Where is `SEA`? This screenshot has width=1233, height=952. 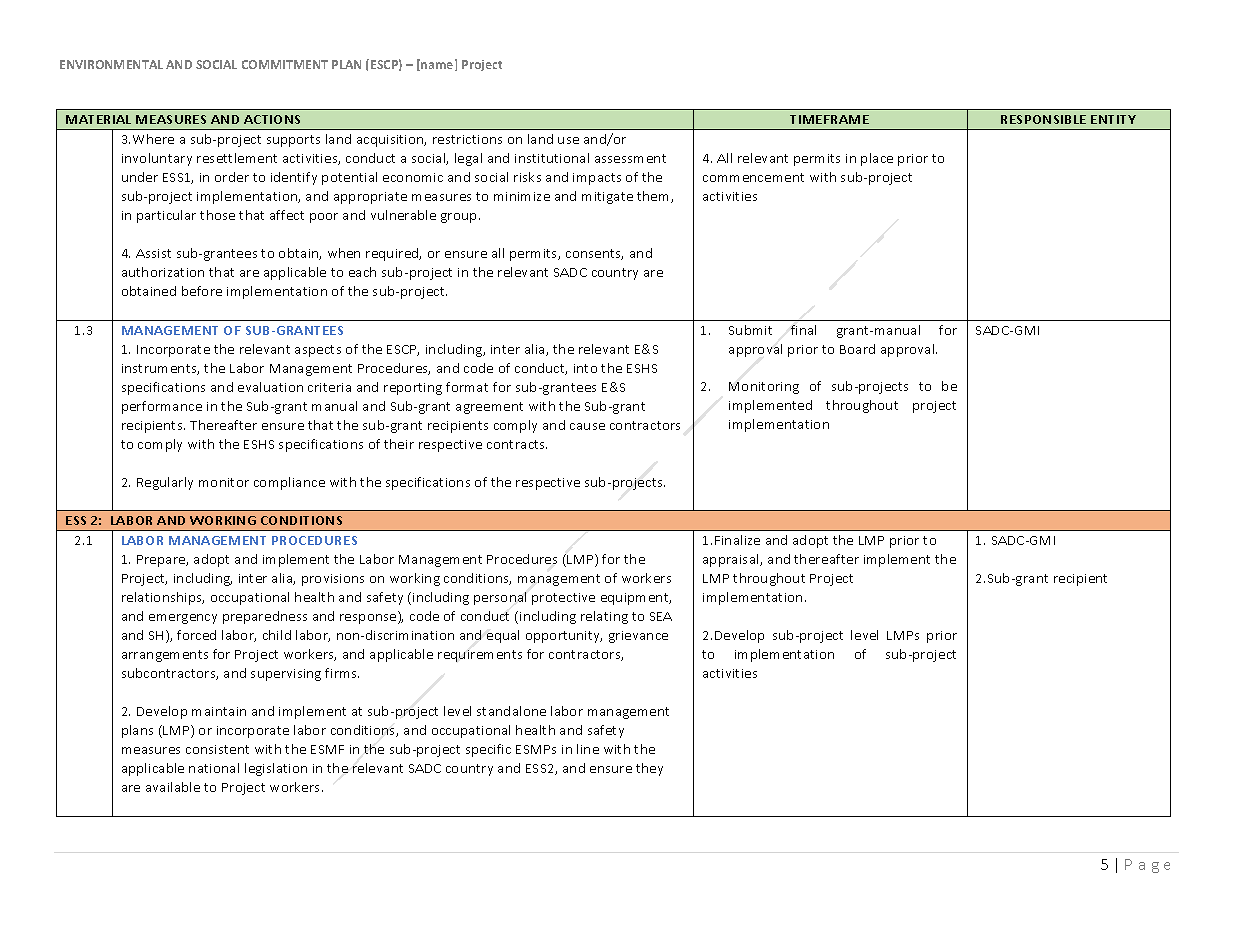 SEA is located at coordinates (661, 616).
